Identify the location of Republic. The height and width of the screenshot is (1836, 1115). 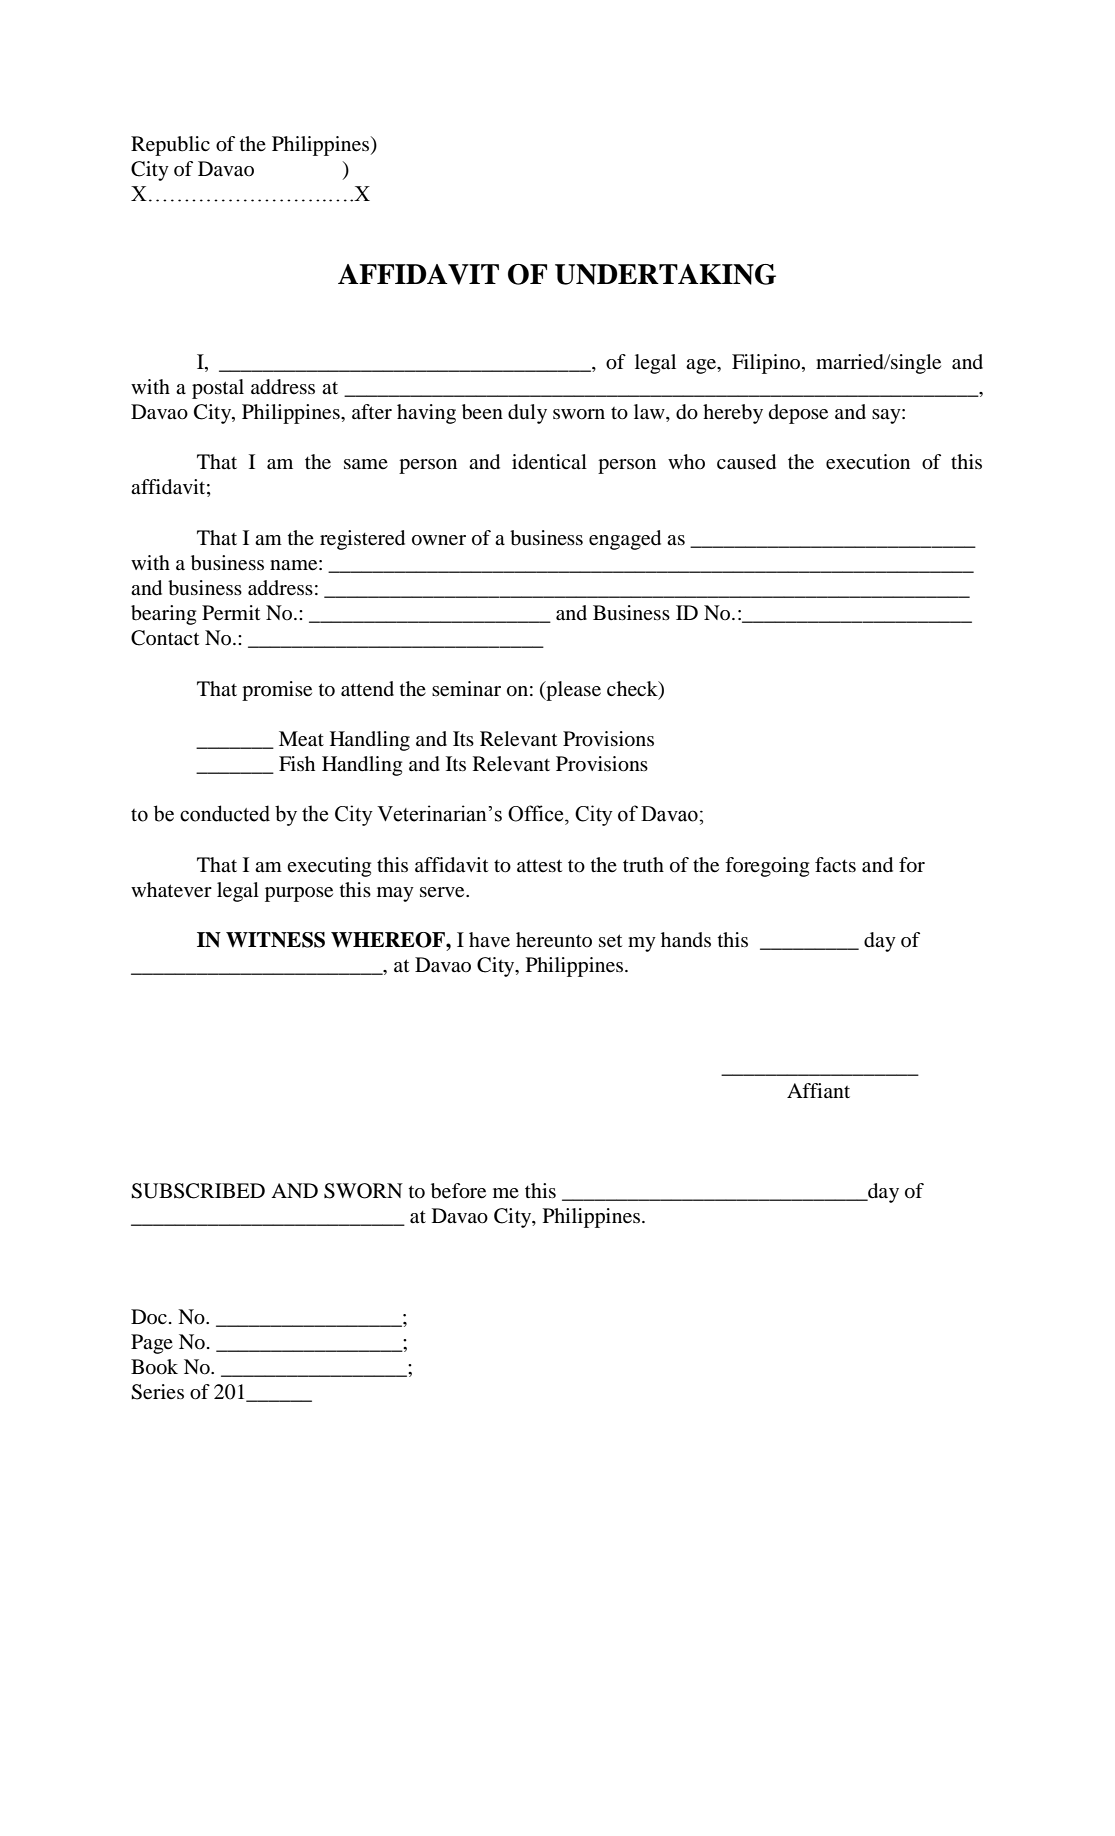
(170, 146).
